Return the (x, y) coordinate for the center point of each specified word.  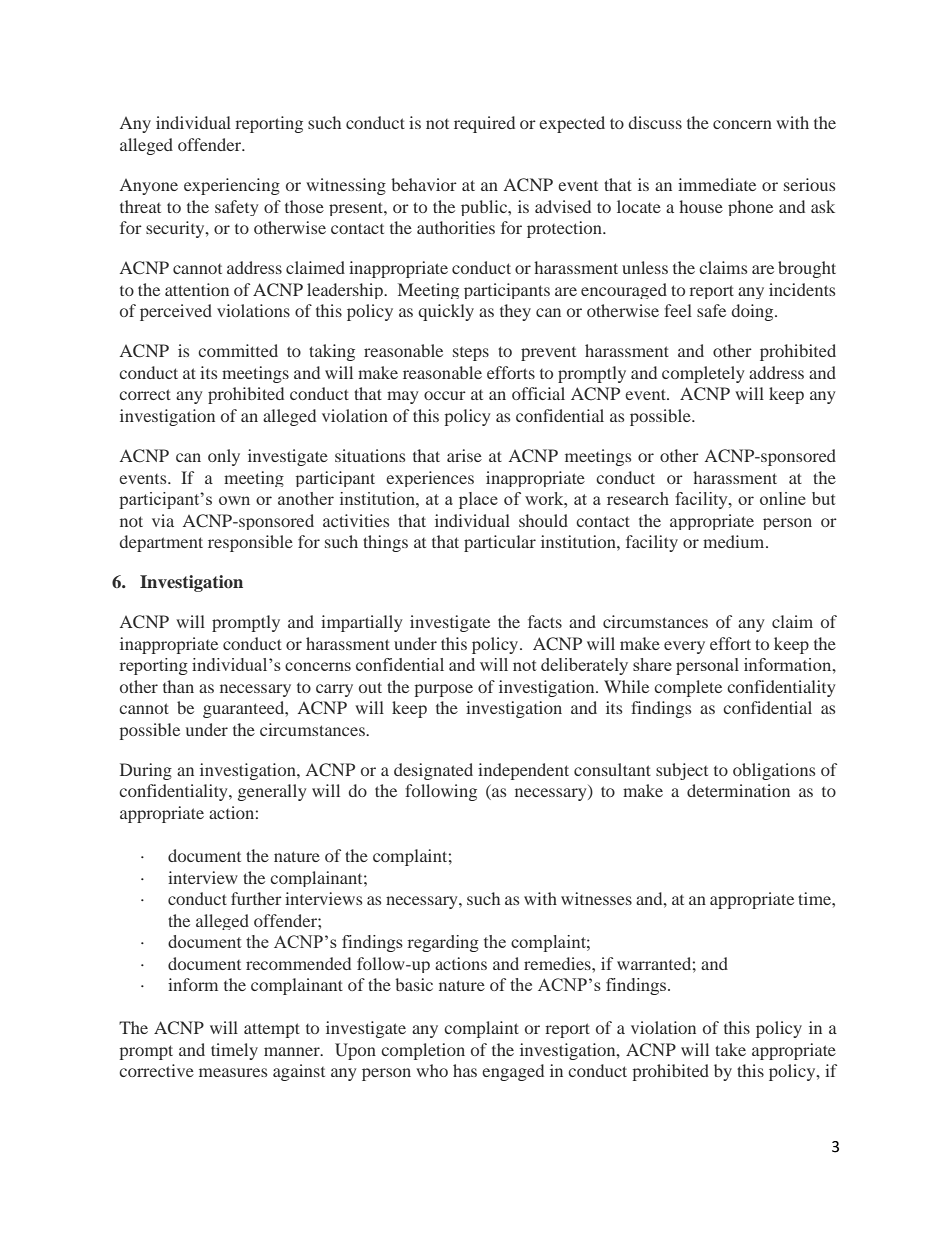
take (730, 1049)
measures (233, 1072)
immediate (717, 184)
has (465, 1070)
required (484, 124)
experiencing (232, 186)
